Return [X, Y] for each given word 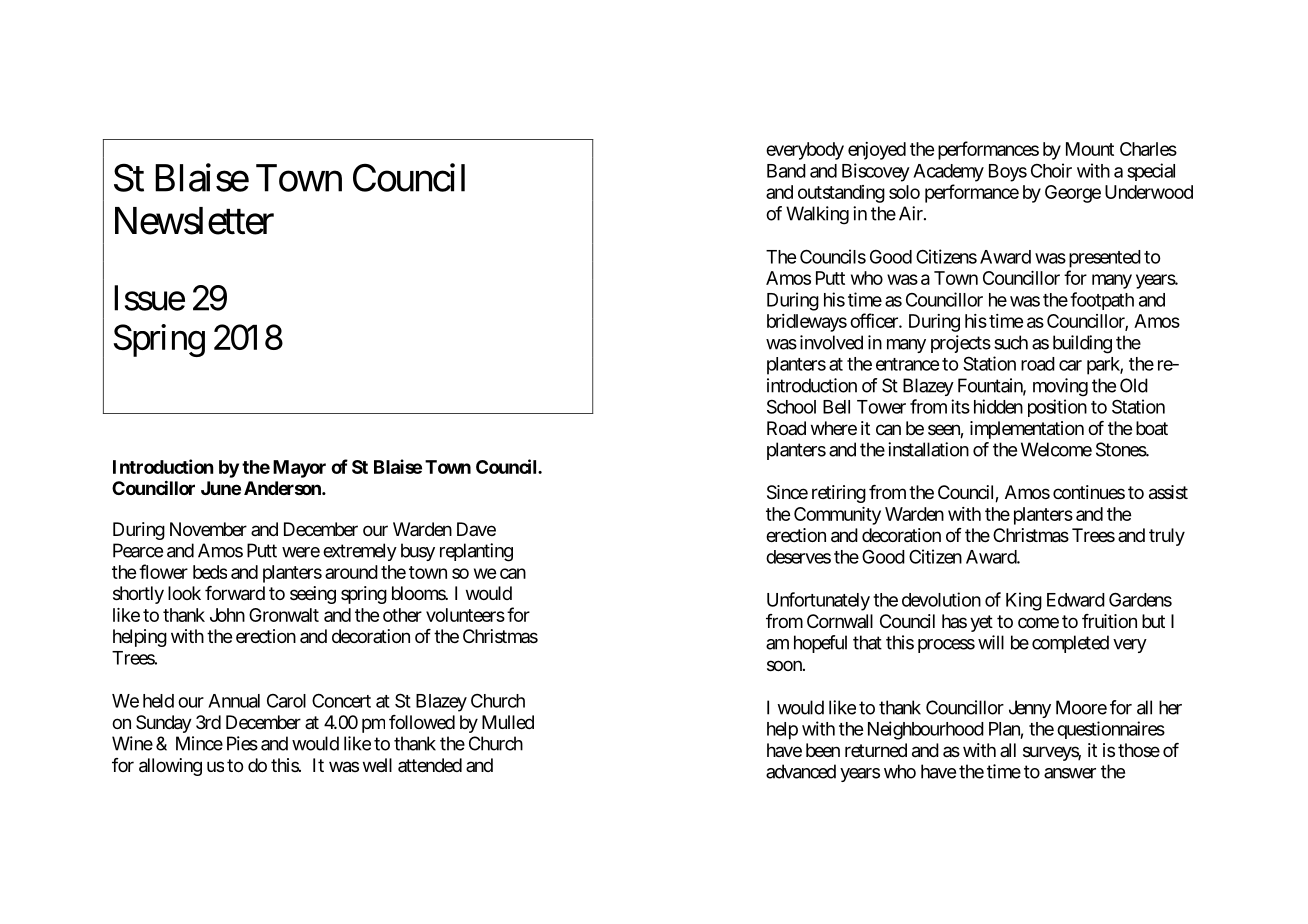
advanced [801, 771]
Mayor [299, 469]
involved [831, 342]
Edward [1076, 600]
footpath [1102, 301]
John [227, 615]
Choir [1051, 170]
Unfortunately [818, 601]
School [791, 406]
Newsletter [194, 221]
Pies [242, 743]
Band [786, 171]
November [208, 529]
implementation [1027, 430]
